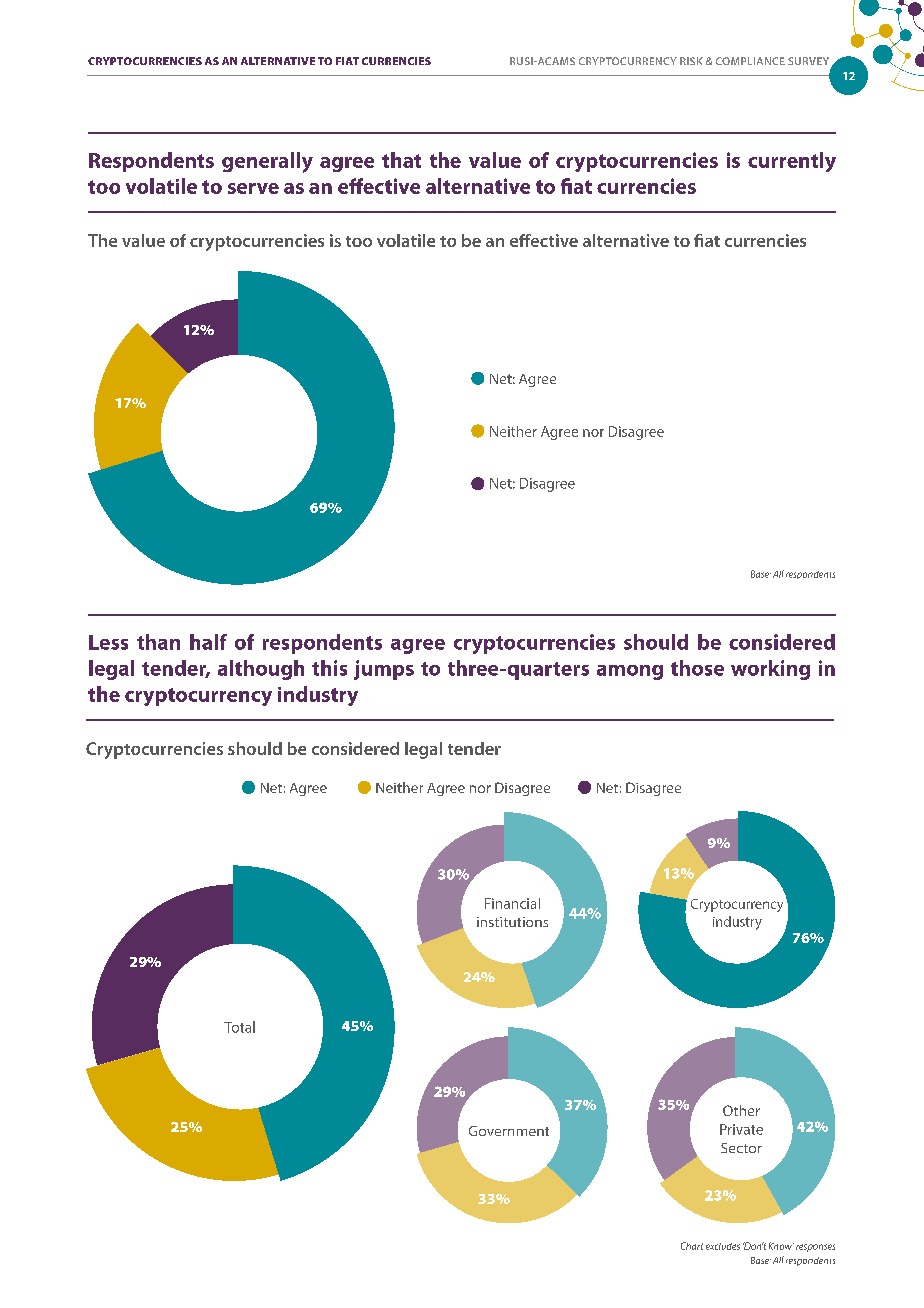 Image resolution: width=924 pixels, height=1308 pixels. What do you see at coordinates (750, 61) in the screenshot?
I see `COMPLIANCE` at bounding box center [750, 61].
